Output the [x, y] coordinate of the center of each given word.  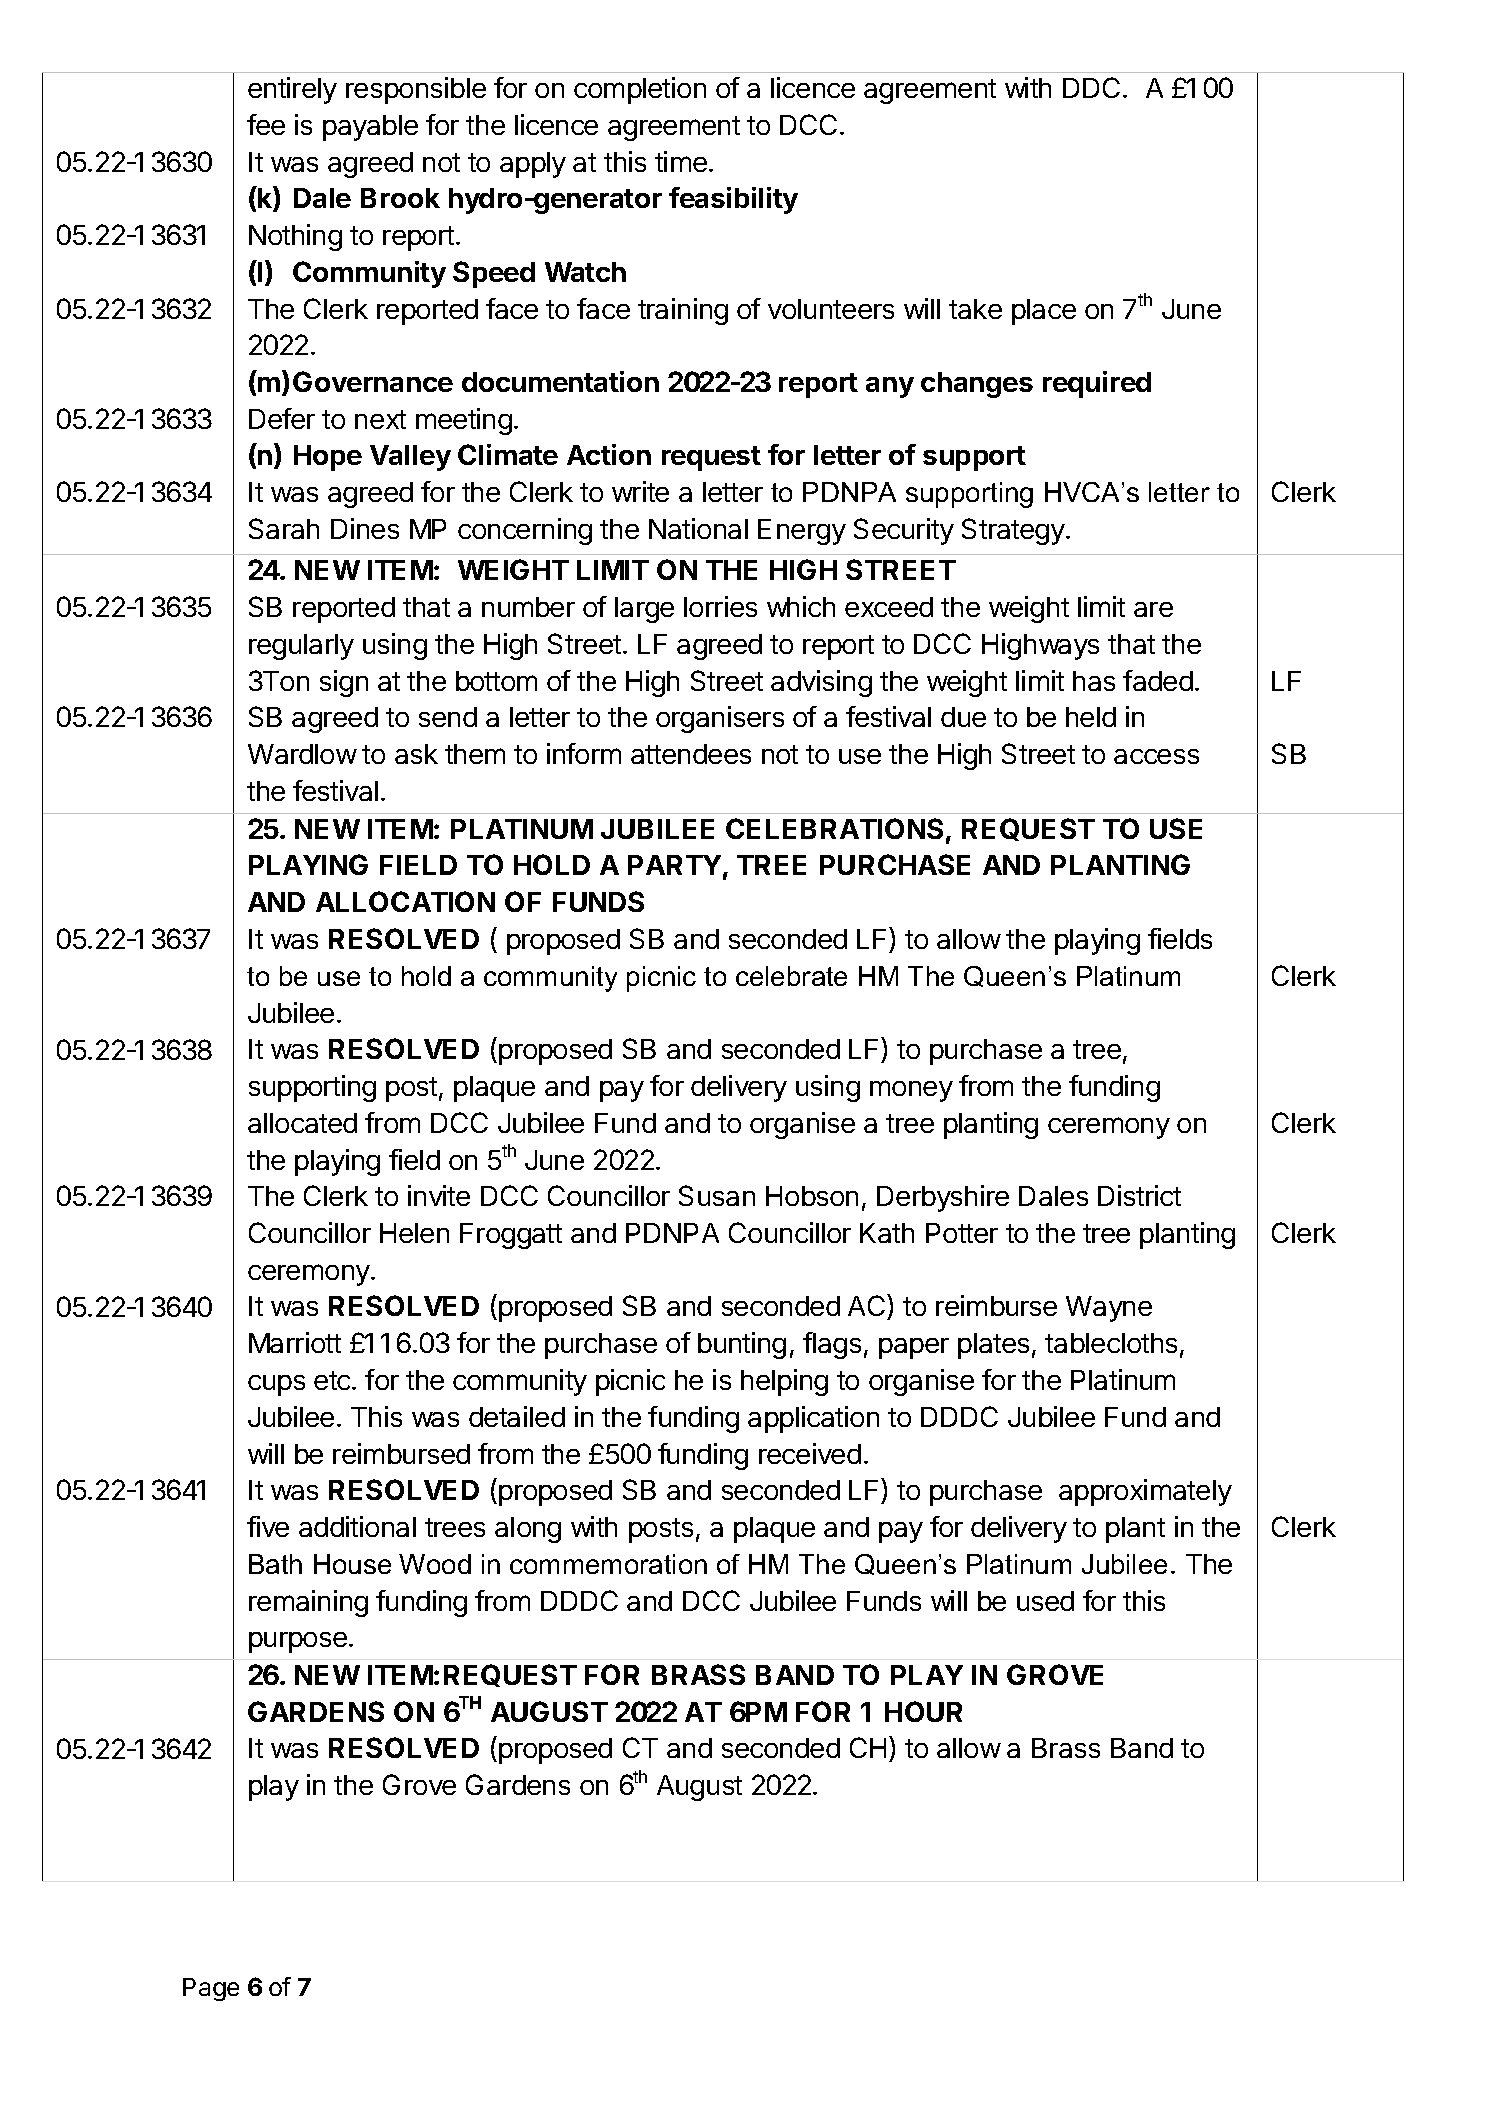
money [911, 1091]
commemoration [608, 1564]
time [681, 161]
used [1045, 1601]
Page [211, 1989]
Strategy [1013, 531]
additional [357, 1526]
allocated [302, 1123]
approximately [1145, 1492]
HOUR [923, 1711]
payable [370, 128]
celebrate [791, 976]
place [1044, 312]
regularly [301, 647]
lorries [720, 606]
